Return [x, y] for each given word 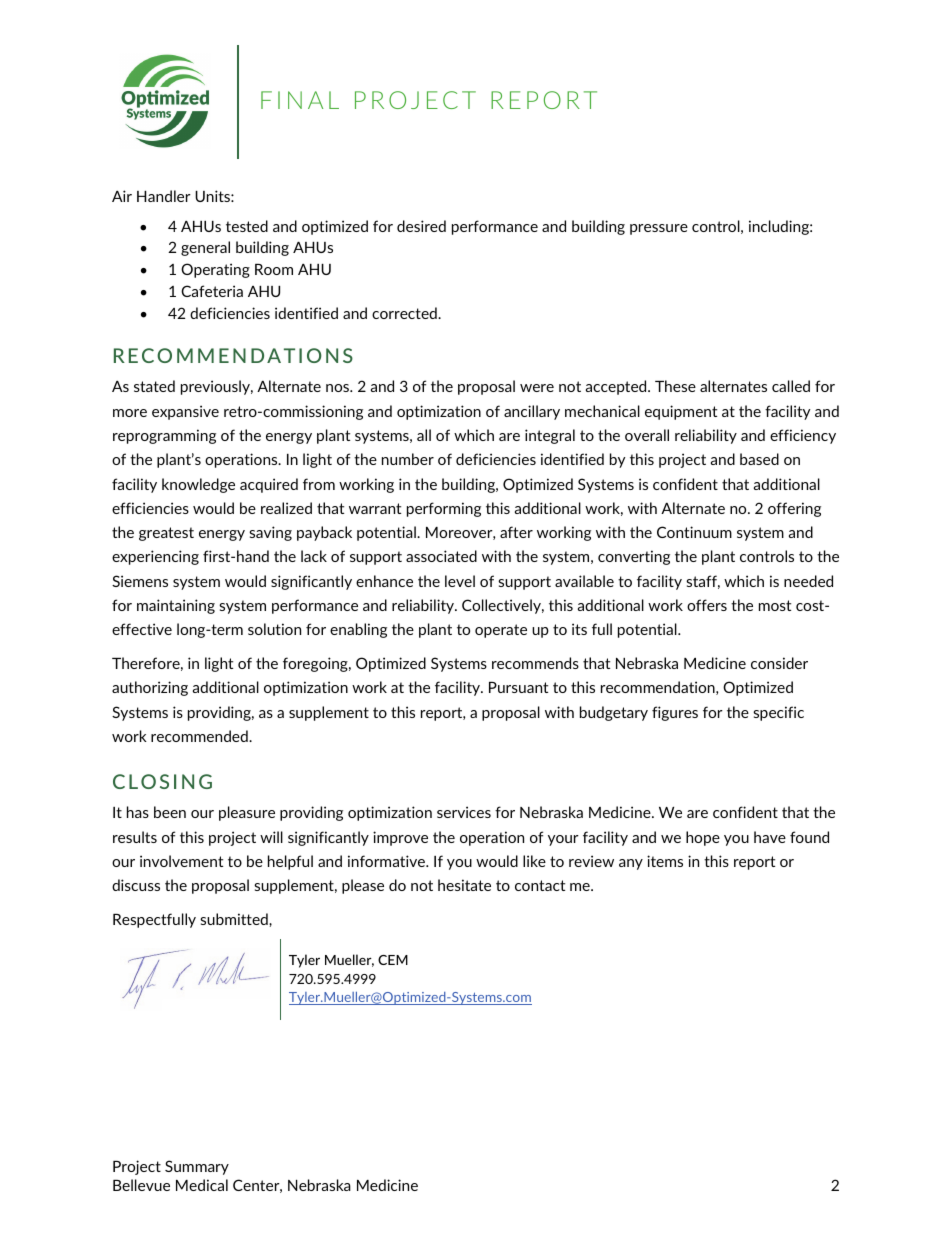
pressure [659, 229]
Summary [197, 1167]
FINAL [300, 100]
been [170, 812]
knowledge [198, 485]
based [759, 459]
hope [703, 838]
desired [421, 226]
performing [444, 509]
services [464, 812]
